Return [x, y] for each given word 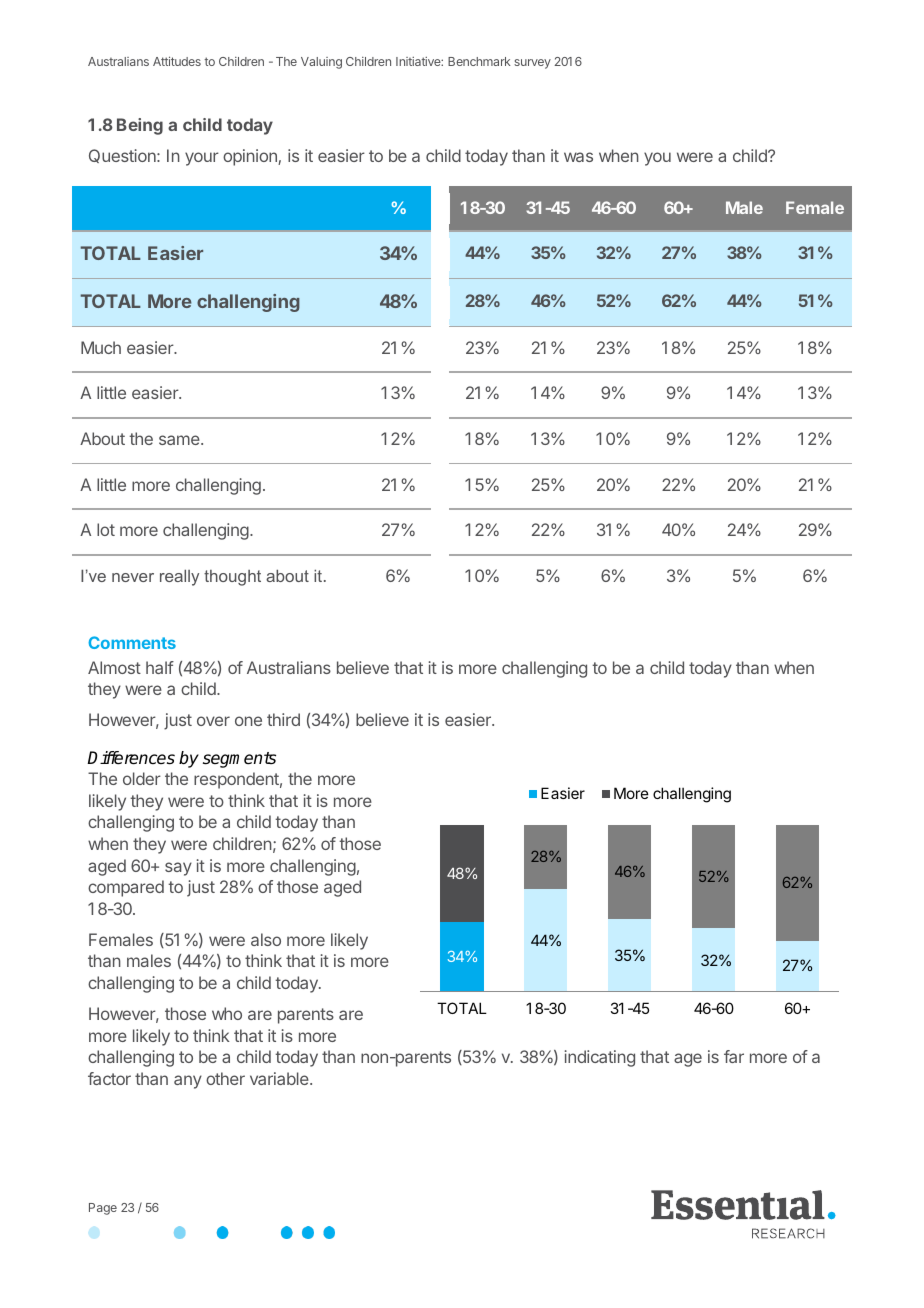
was [578, 157]
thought [232, 578]
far [734, 1056]
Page [103, 1209]
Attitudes [177, 61]
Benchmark [479, 61]
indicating [600, 1058]
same [180, 440]
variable [280, 1078]
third [283, 719]
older [142, 778]
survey [532, 64]
